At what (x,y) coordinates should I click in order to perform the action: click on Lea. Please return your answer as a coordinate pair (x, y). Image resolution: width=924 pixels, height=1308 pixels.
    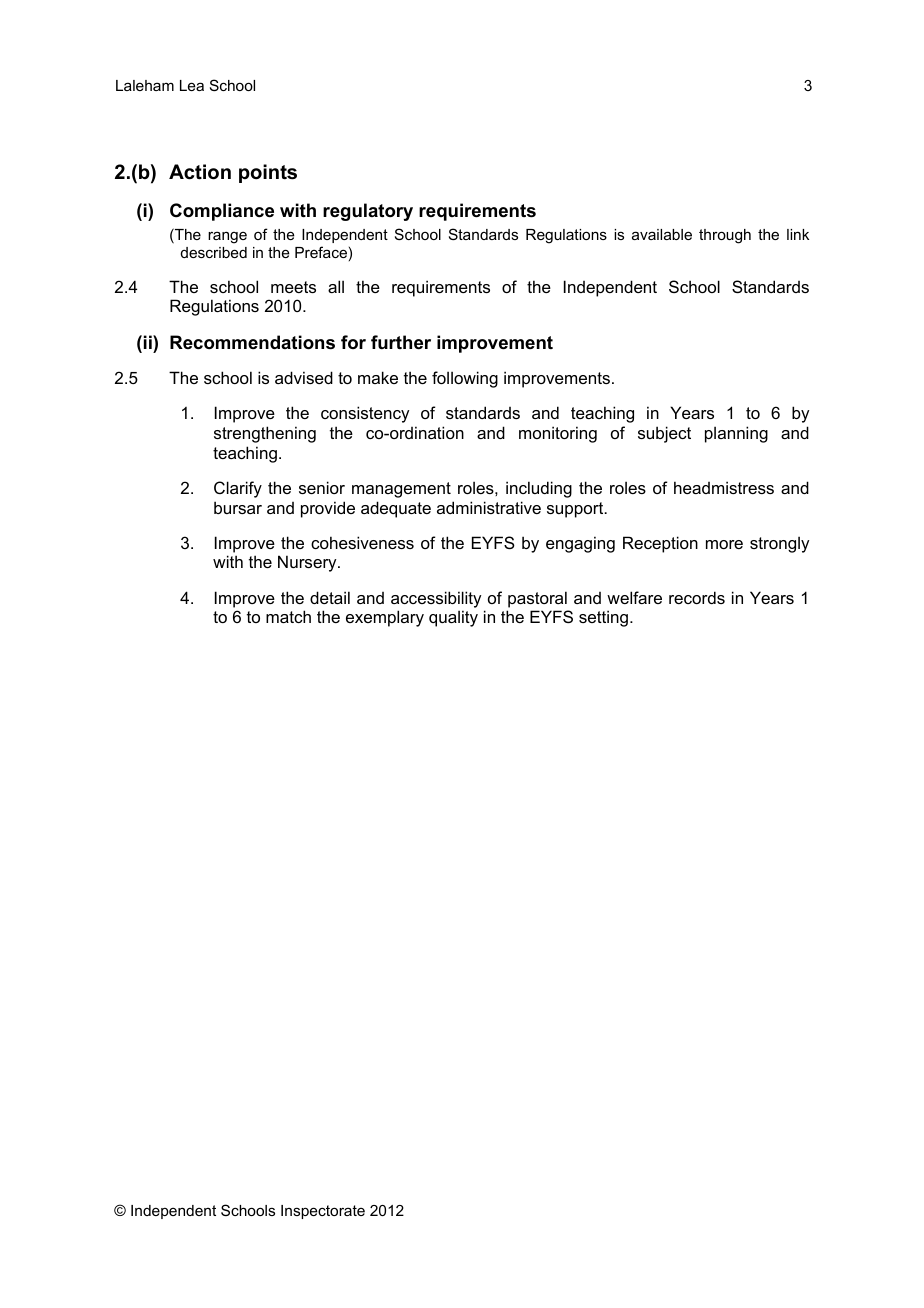
    Looking at the image, I should click on (192, 85).
